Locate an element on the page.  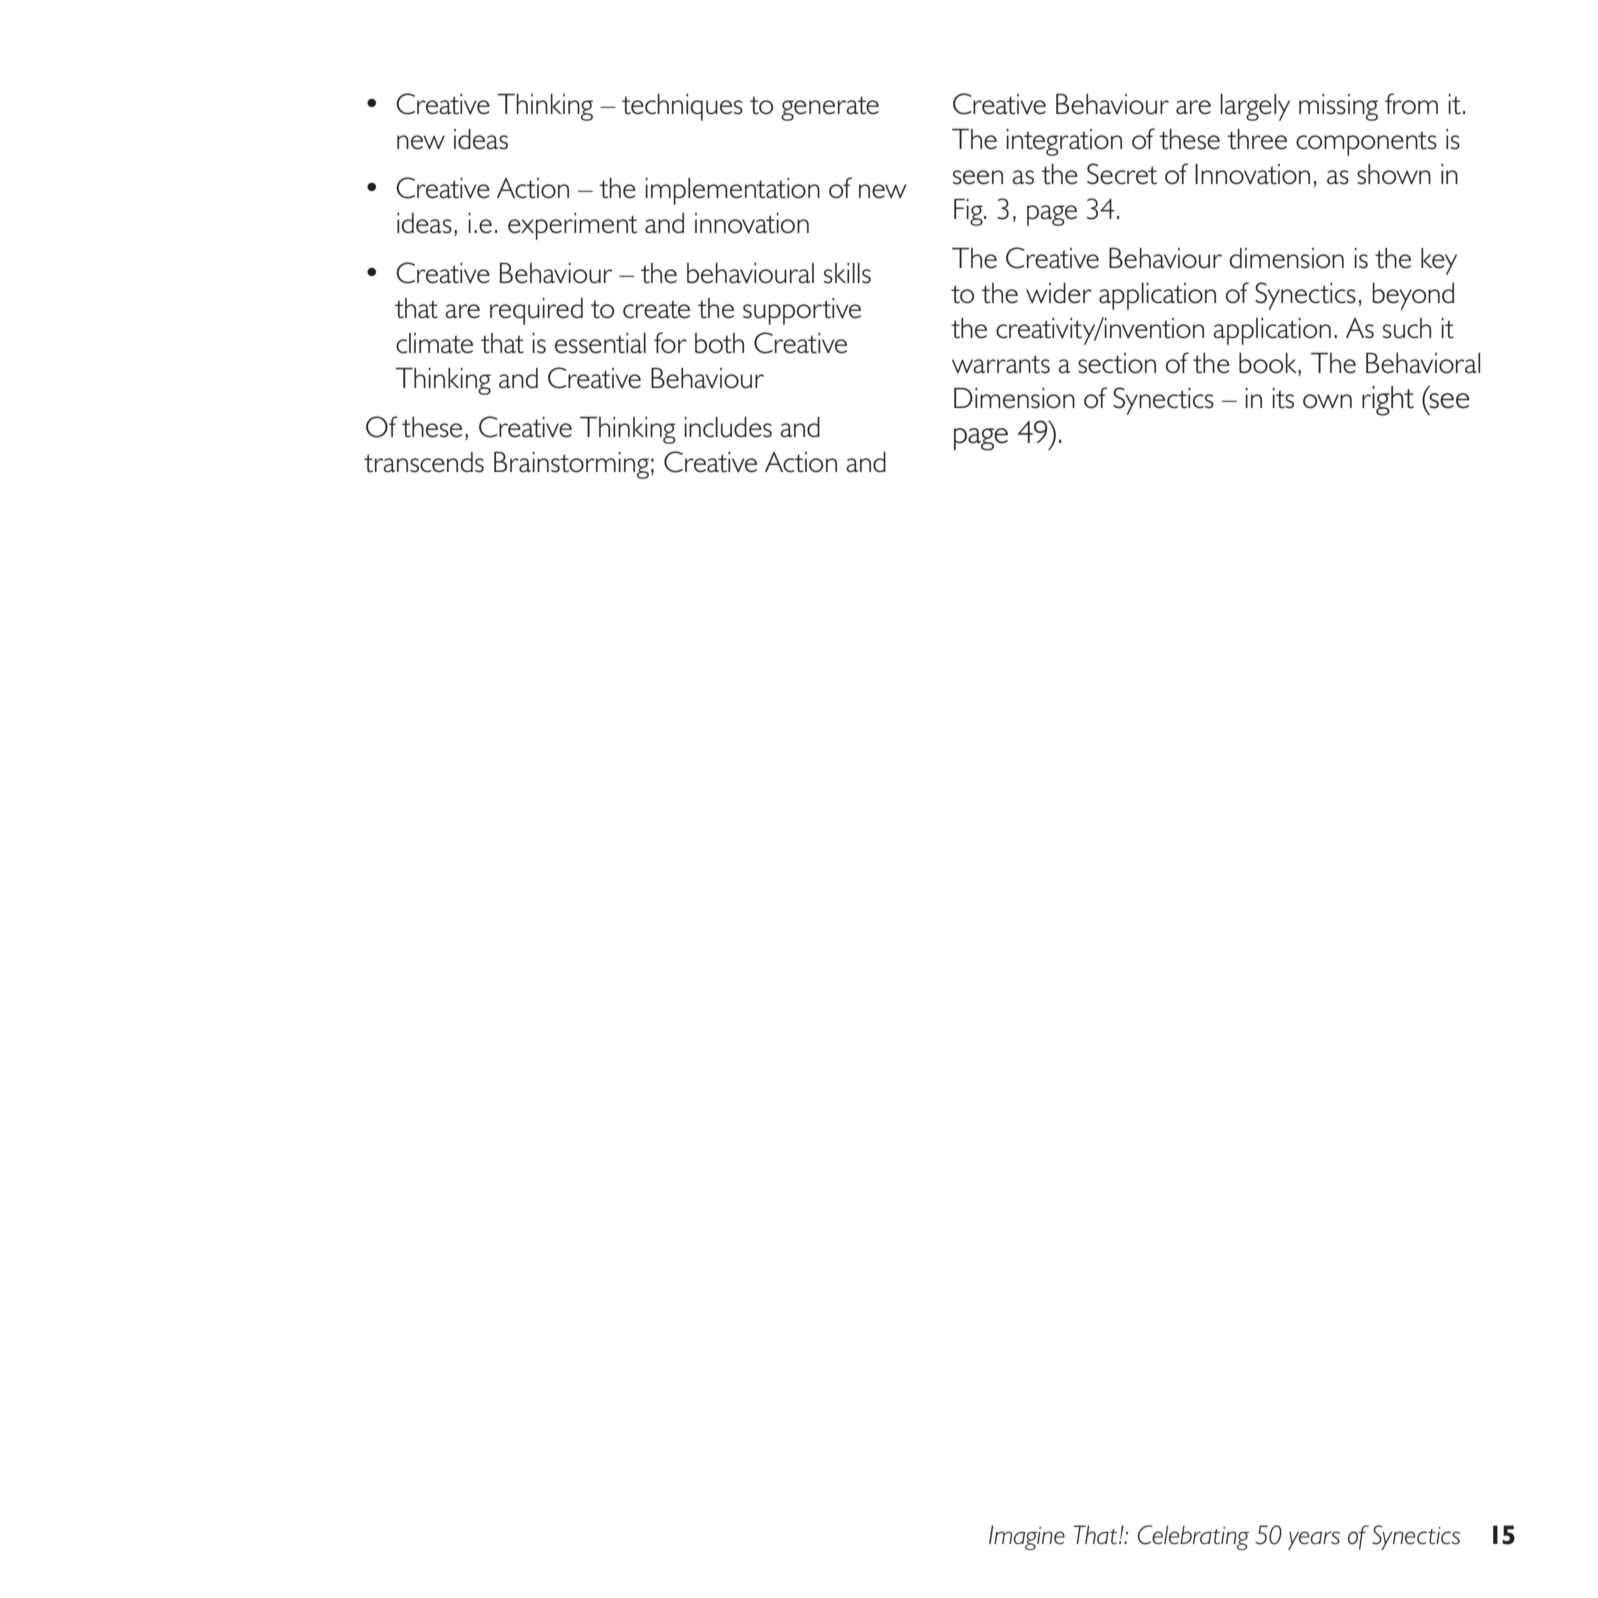
years is located at coordinates (1314, 1540).
